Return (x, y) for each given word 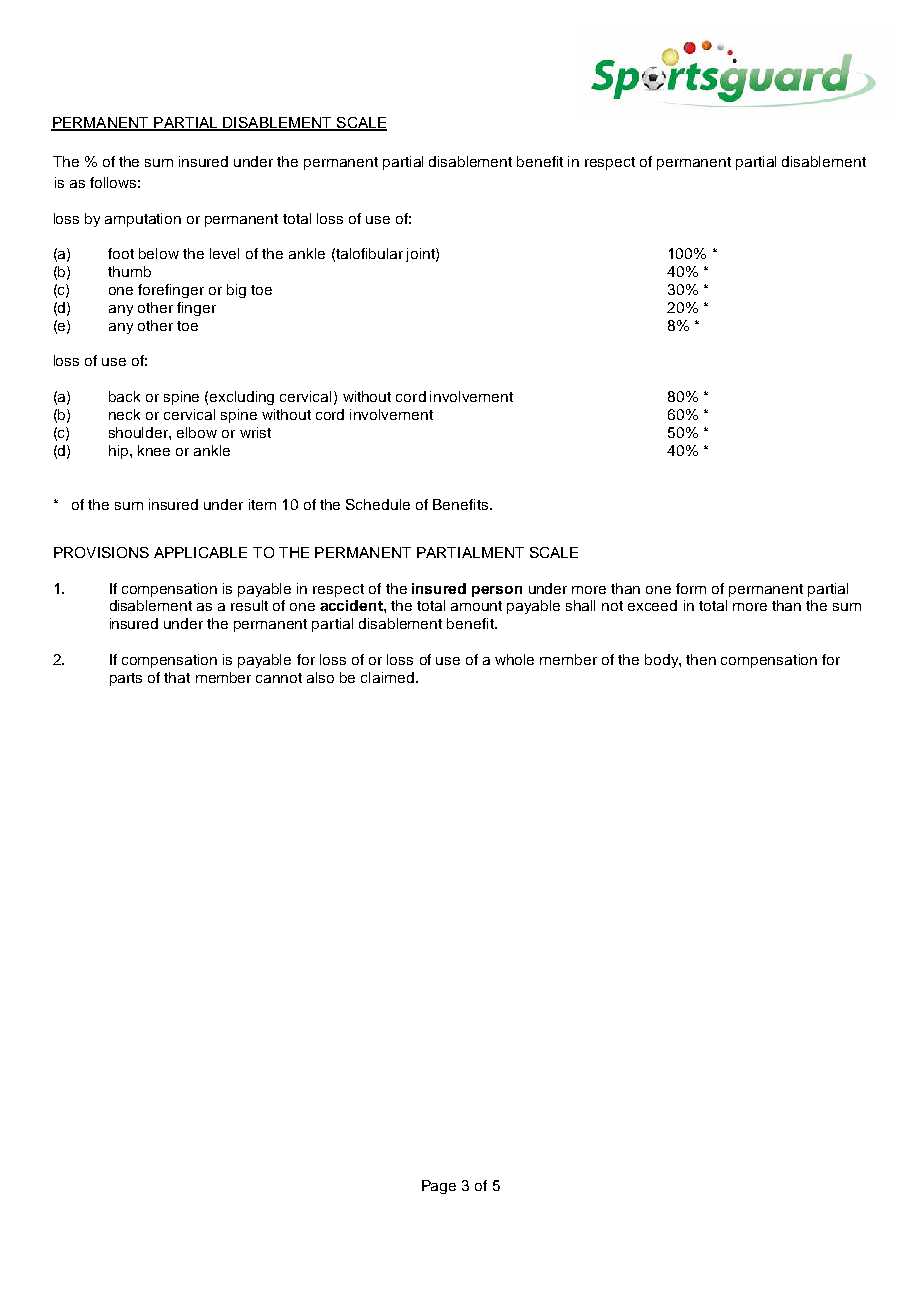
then (701, 659)
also (320, 677)
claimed (389, 677)
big (236, 291)
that (177, 677)
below (159, 253)
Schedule (378, 504)
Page (439, 1187)
